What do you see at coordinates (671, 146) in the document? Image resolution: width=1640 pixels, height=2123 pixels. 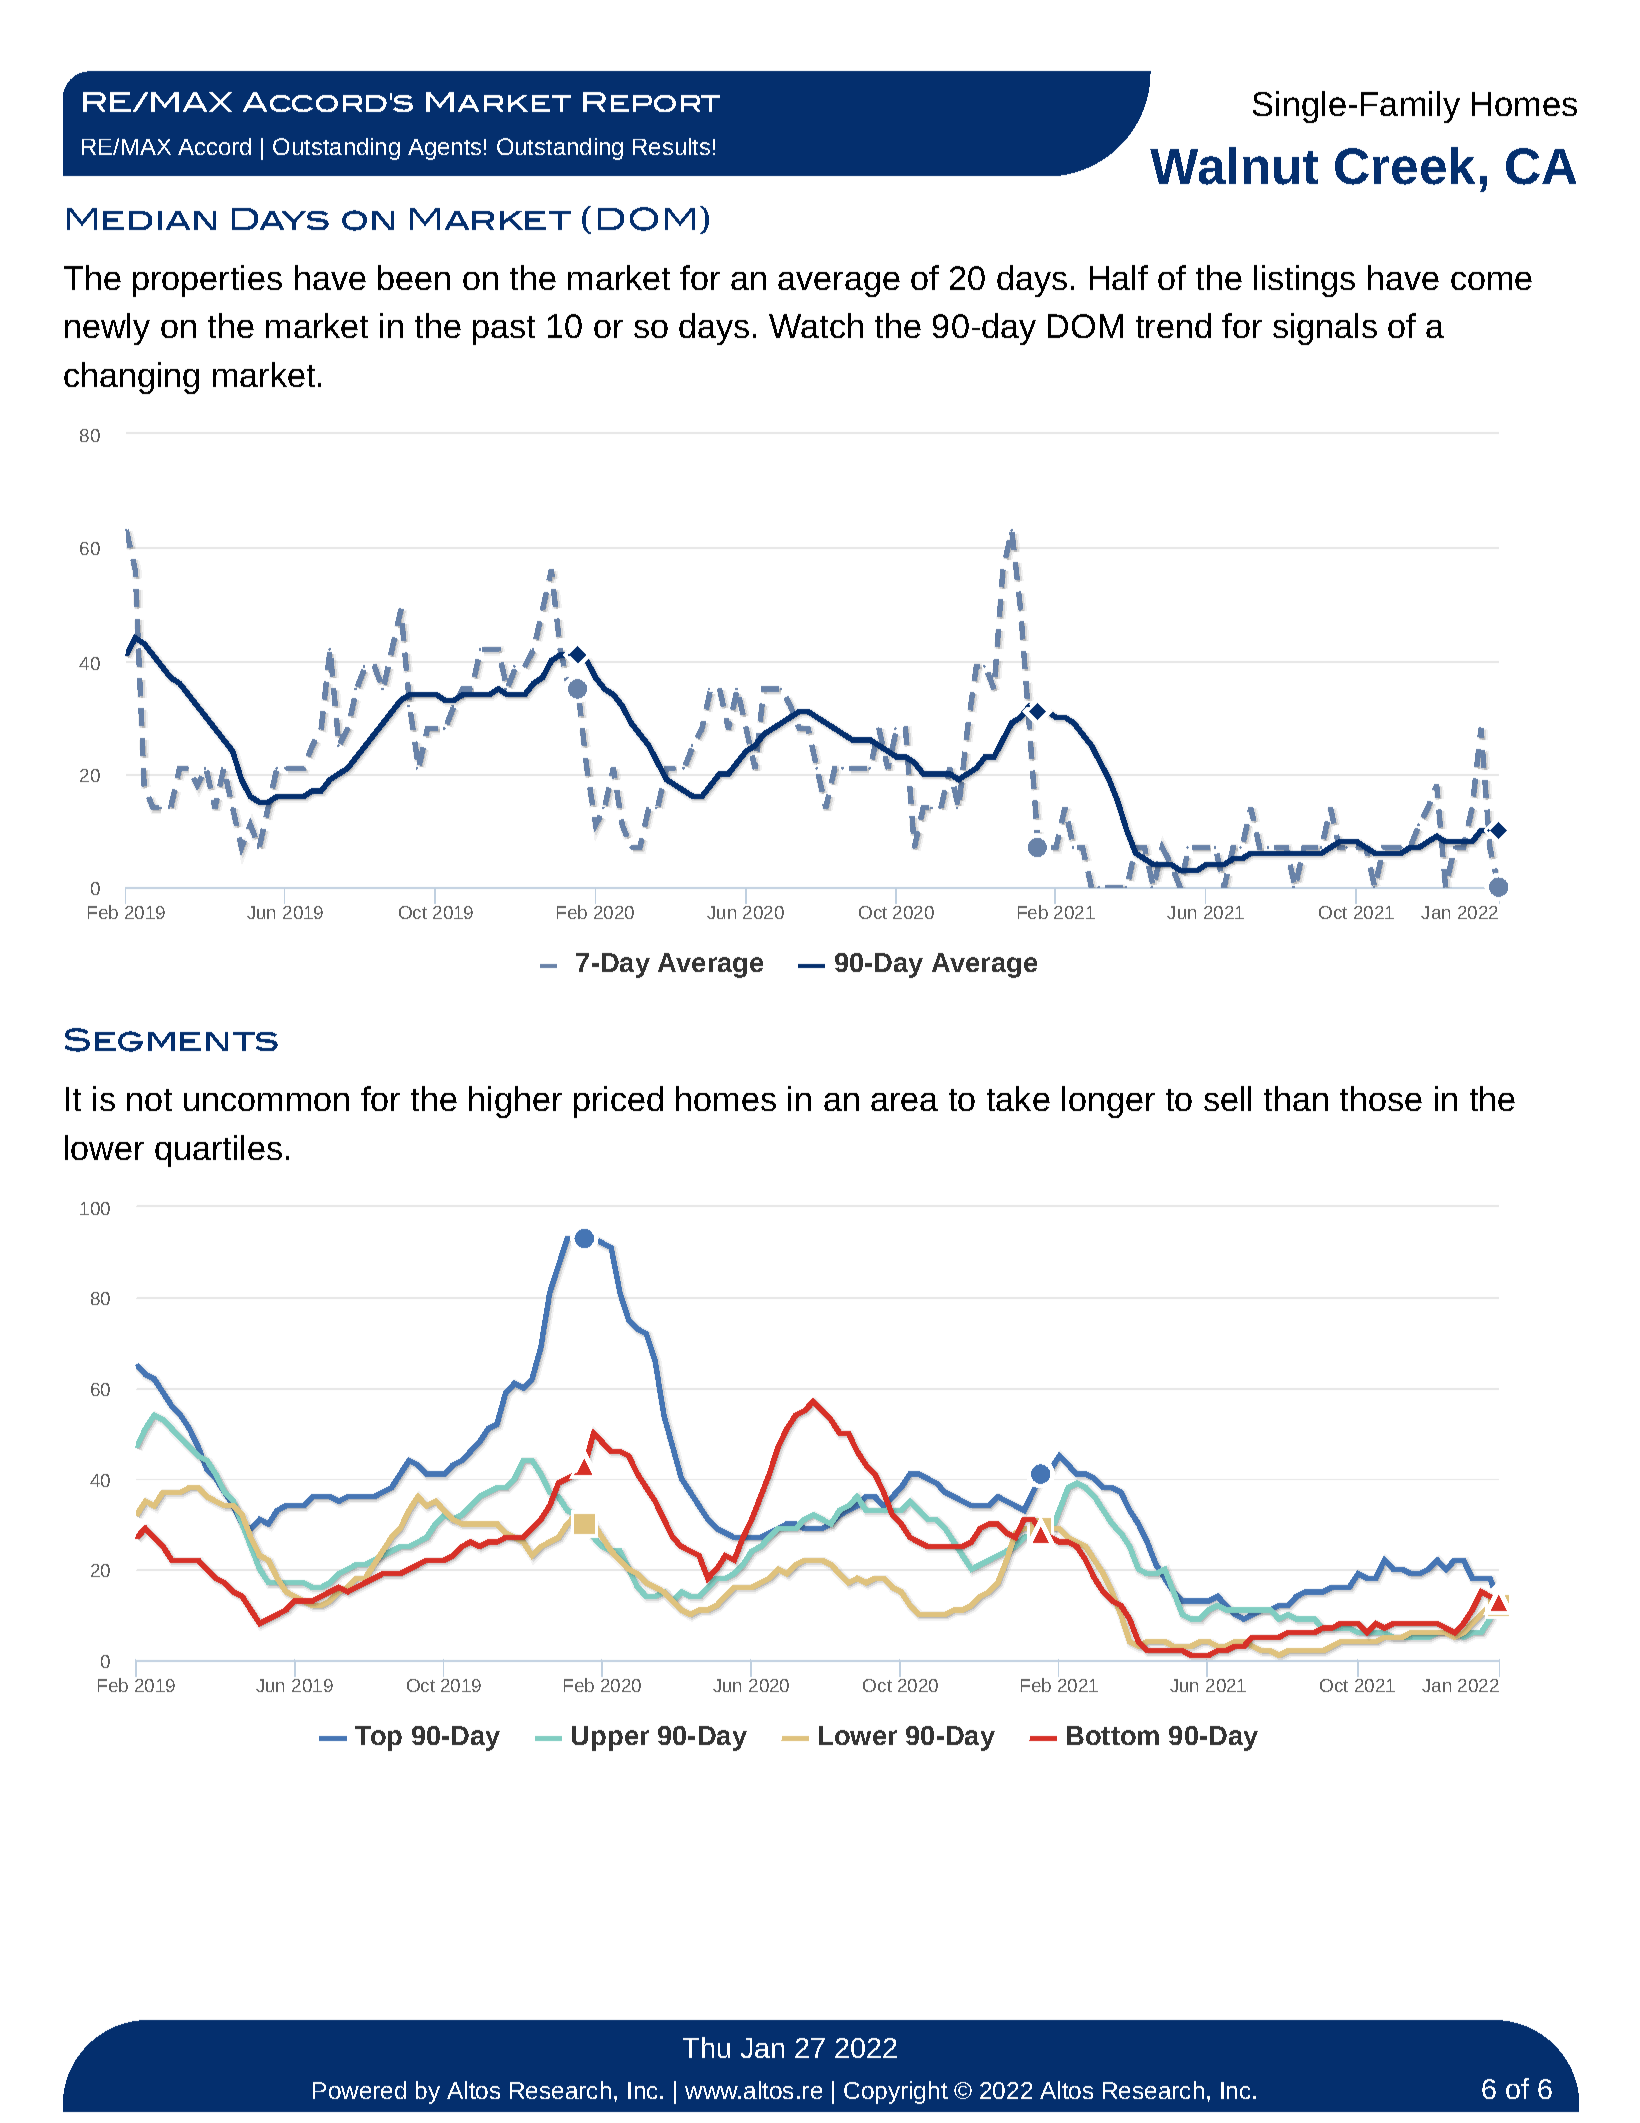 I see `Results` at bounding box center [671, 146].
